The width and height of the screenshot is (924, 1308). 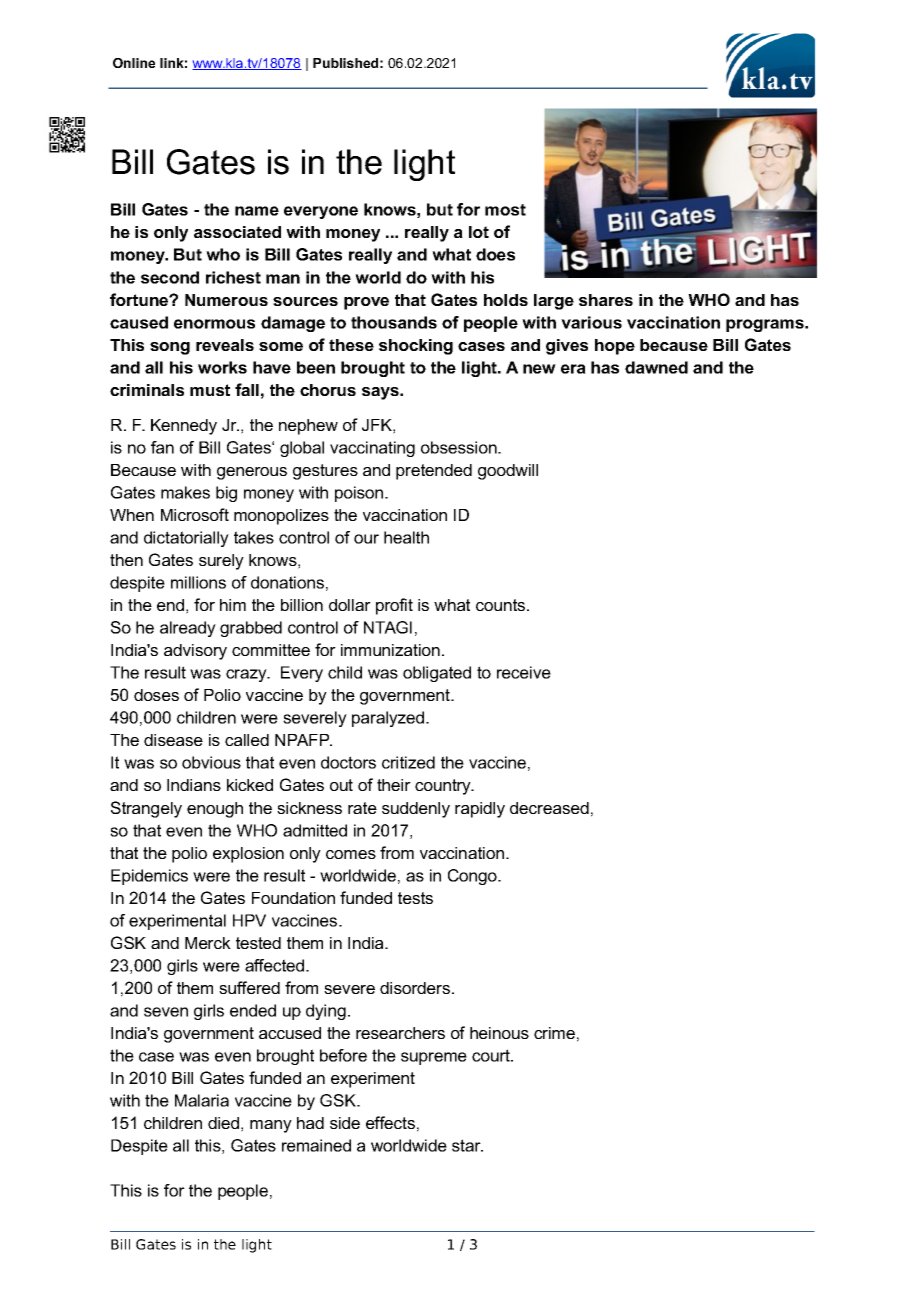 What do you see at coordinates (502, 605) in the screenshot?
I see `counts` at bounding box center [502, 605].
